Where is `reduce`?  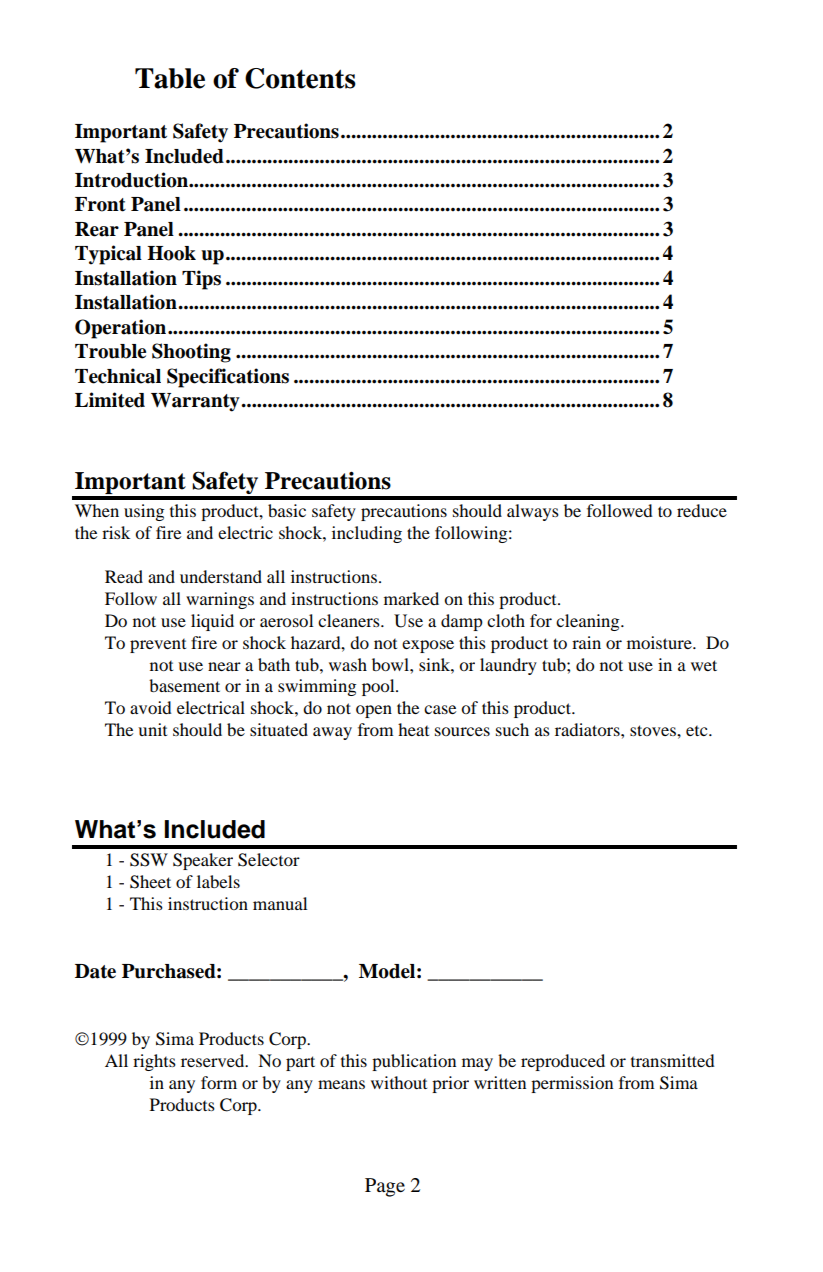
reduce is located at coordinates (702, 510).
